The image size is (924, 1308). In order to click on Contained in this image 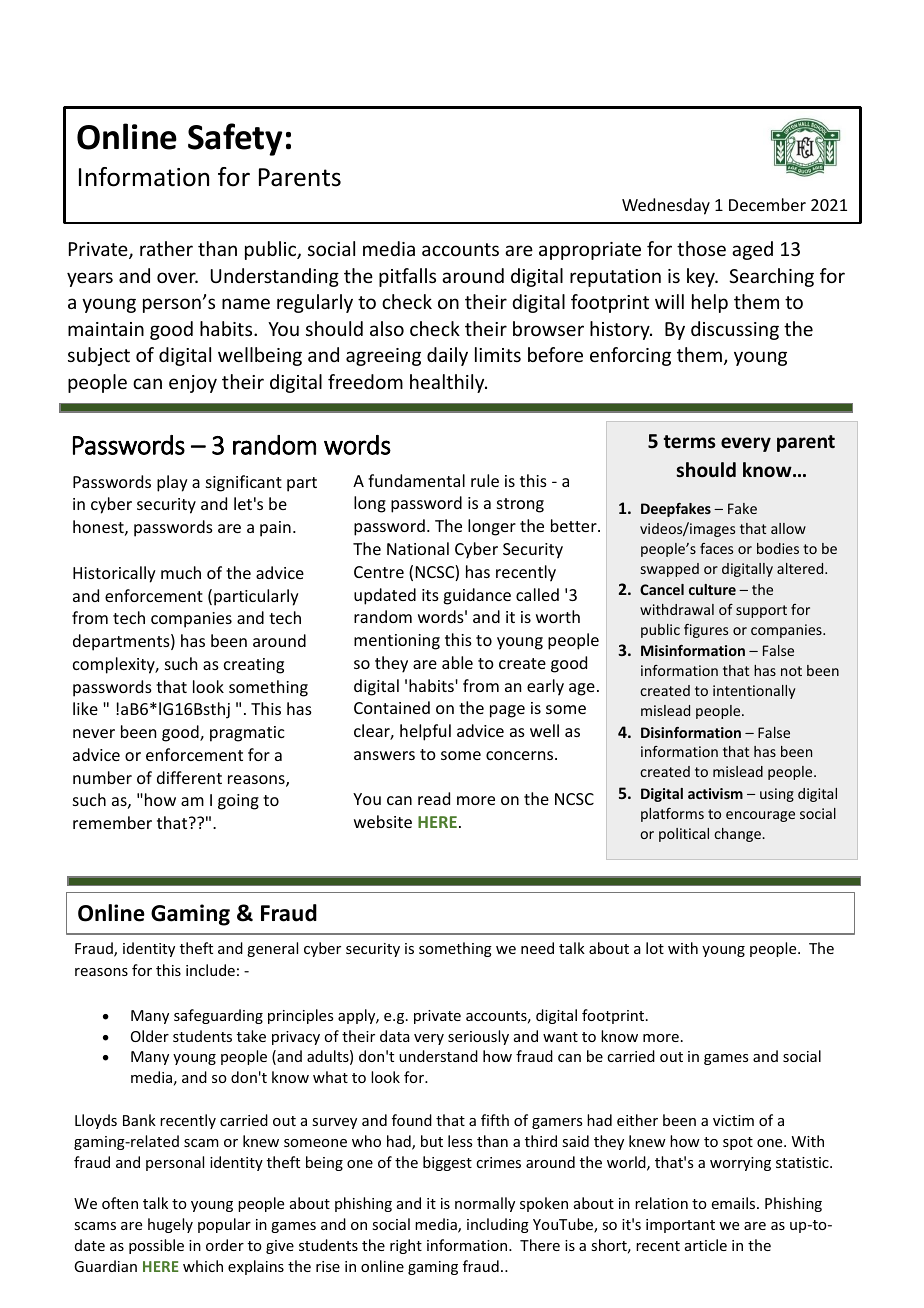, I will do `click(392, 707)`.
